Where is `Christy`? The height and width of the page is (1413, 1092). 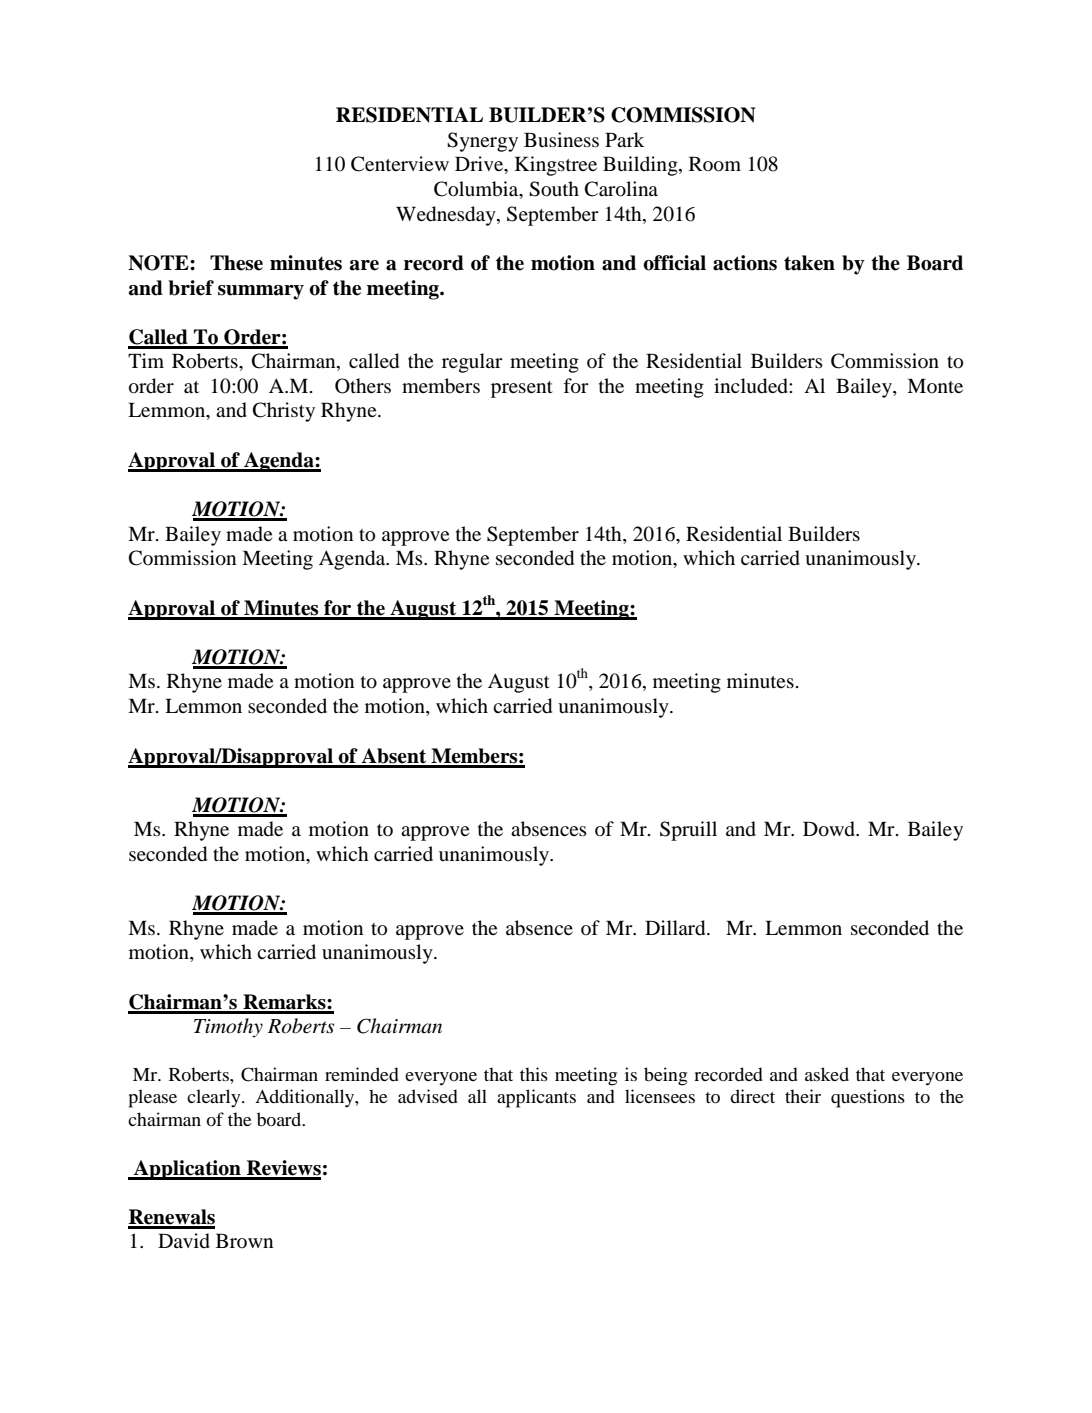 Christy is located at coordinates (284, 412).
